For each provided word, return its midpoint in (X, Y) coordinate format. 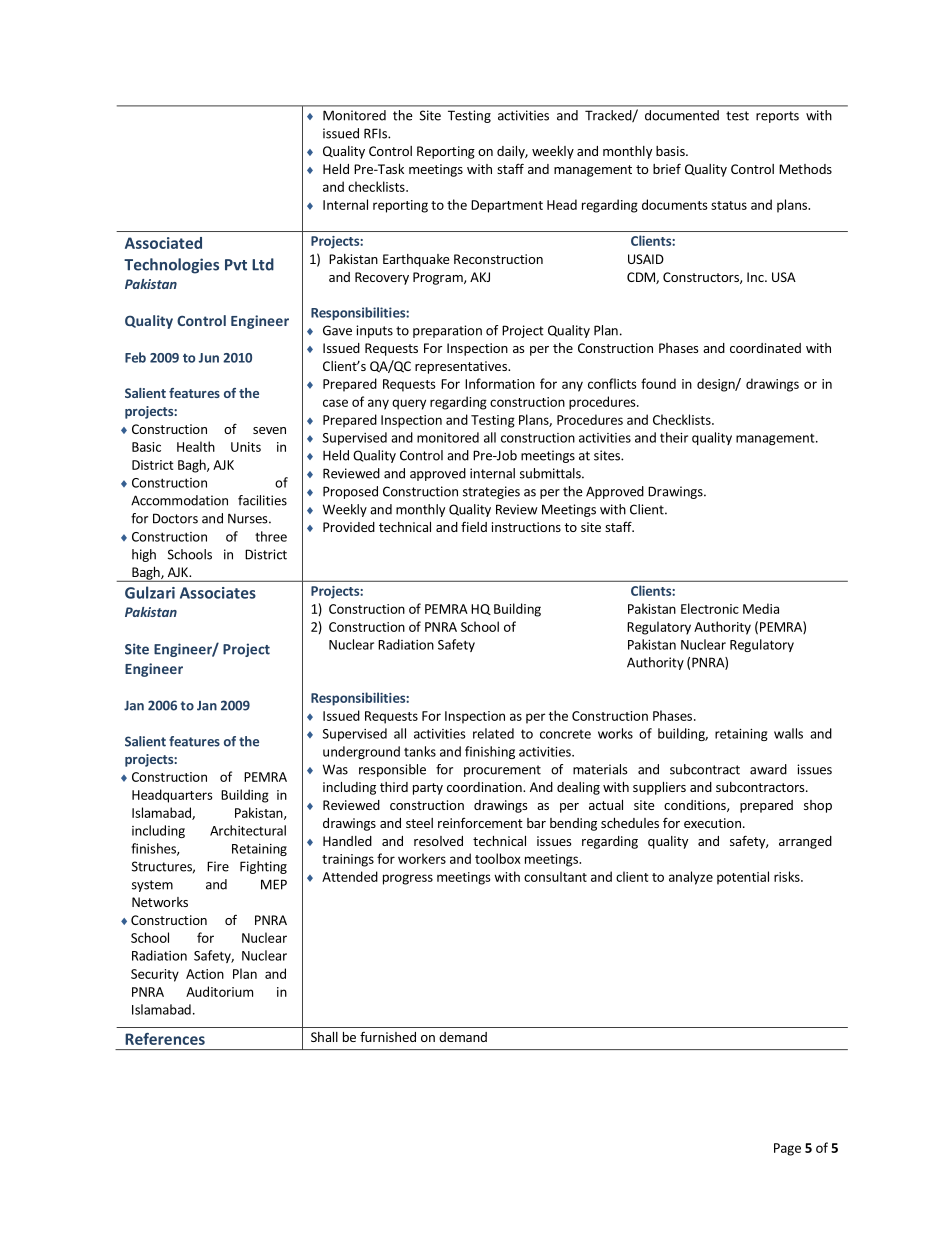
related (493, 733)
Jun (209, 358)
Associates (218, 593)
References (165, 1039)
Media (761, 608)
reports (777, 117)
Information (500, 383)
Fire (218, 866)
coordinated (765, 348)
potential (743, 878)
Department (507, 206)
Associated (163, 243)
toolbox (498, 858)
